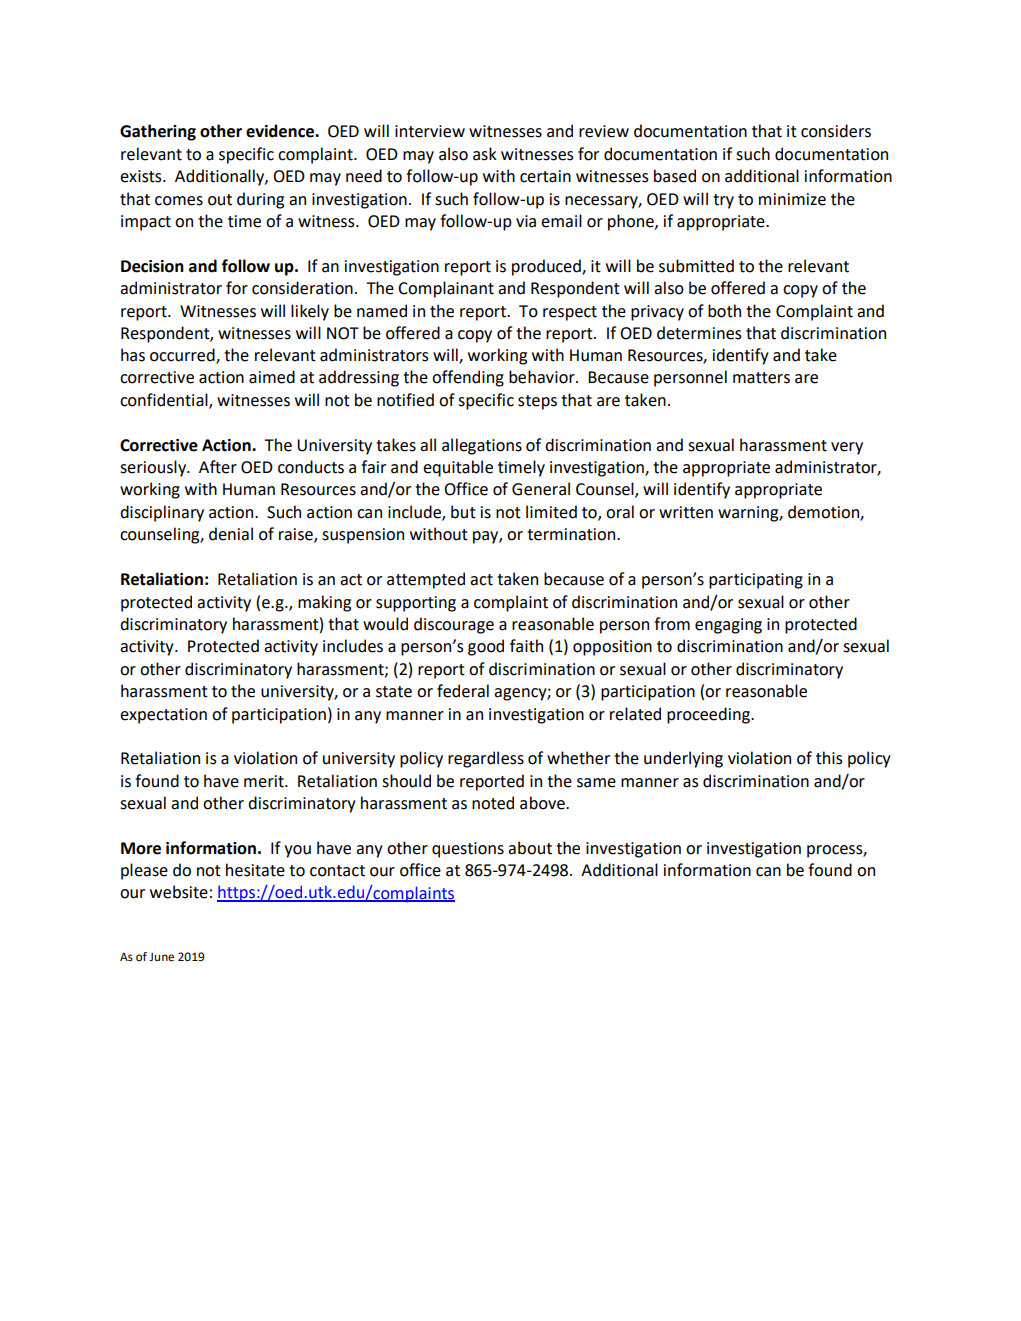 Image resolution: width=1021 pixels, height=1321 pixels. I want to click on regardless, so click(486, 759).
